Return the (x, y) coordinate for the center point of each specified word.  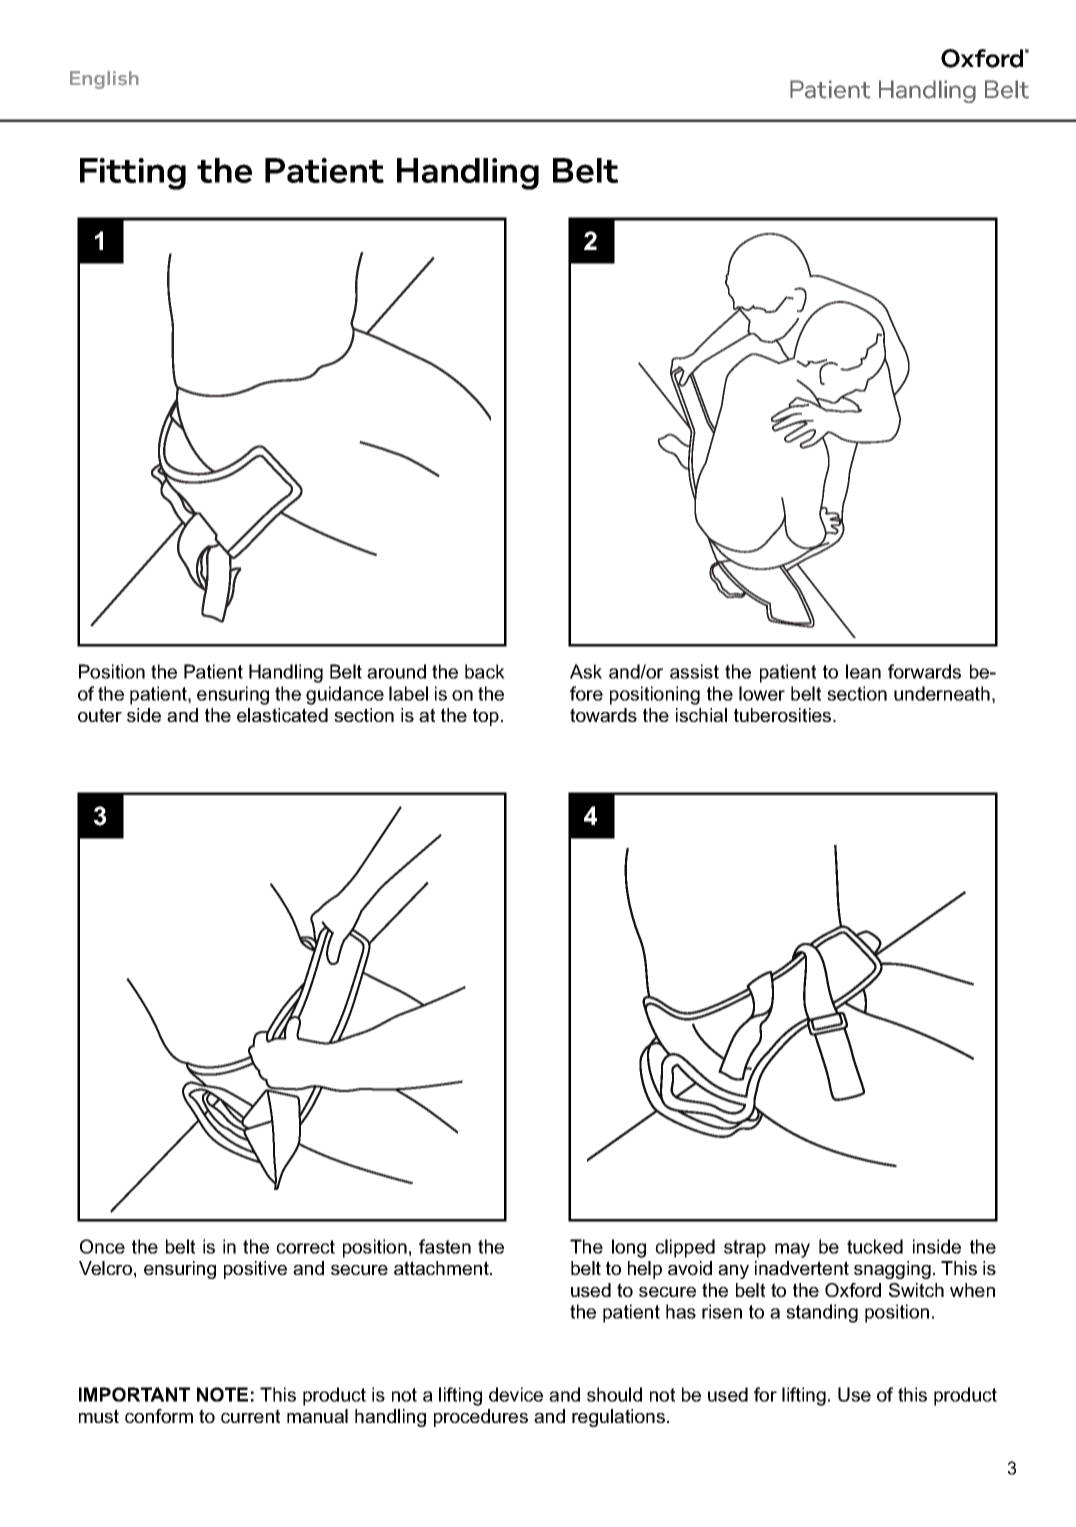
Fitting (133, 174)
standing (822, 1313)
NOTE (222, 1394)
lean (863, 671)
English (104, 80)
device (516, 1394)
